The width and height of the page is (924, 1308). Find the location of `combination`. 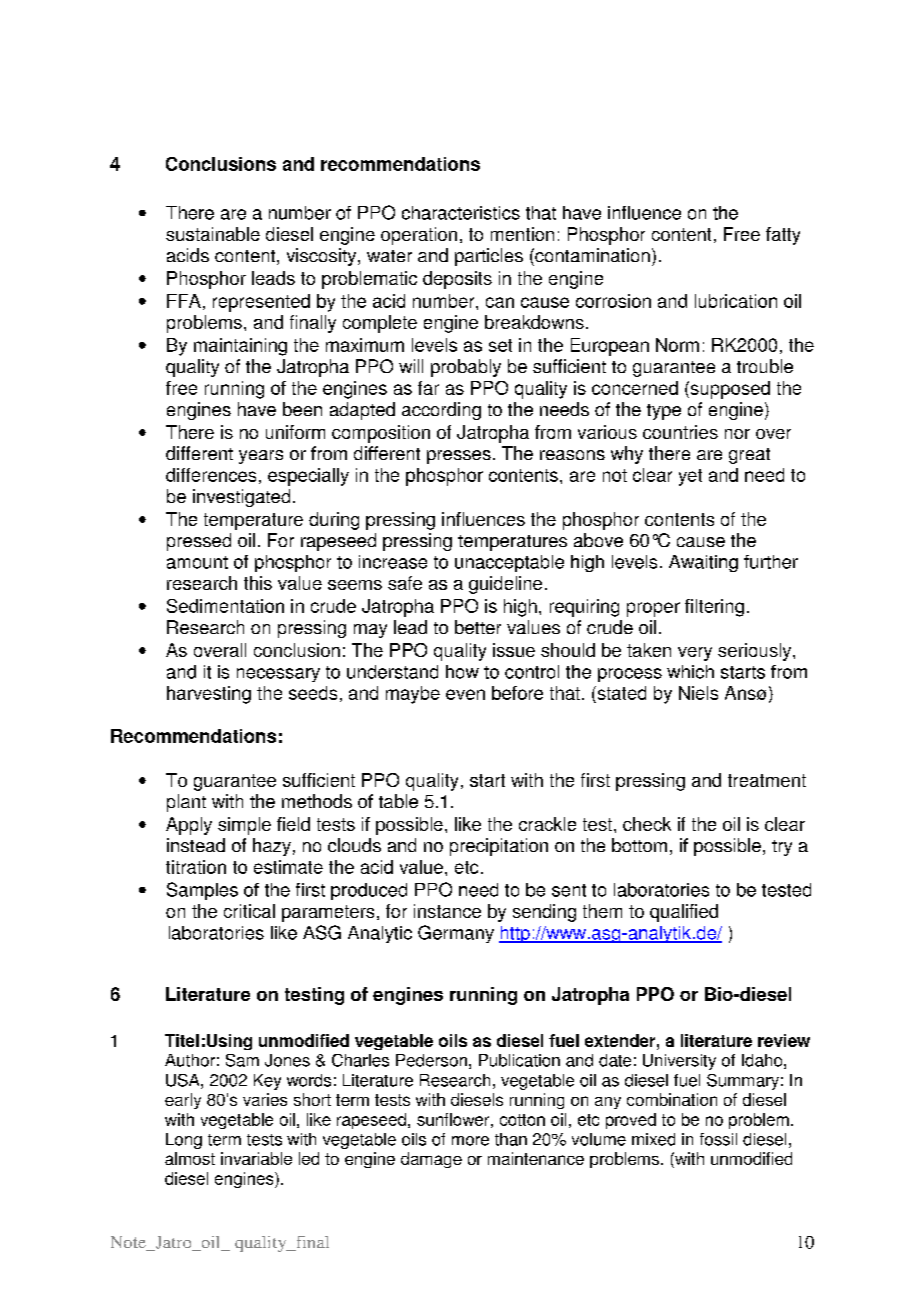

combination is located at coordinates (672, 1099).
